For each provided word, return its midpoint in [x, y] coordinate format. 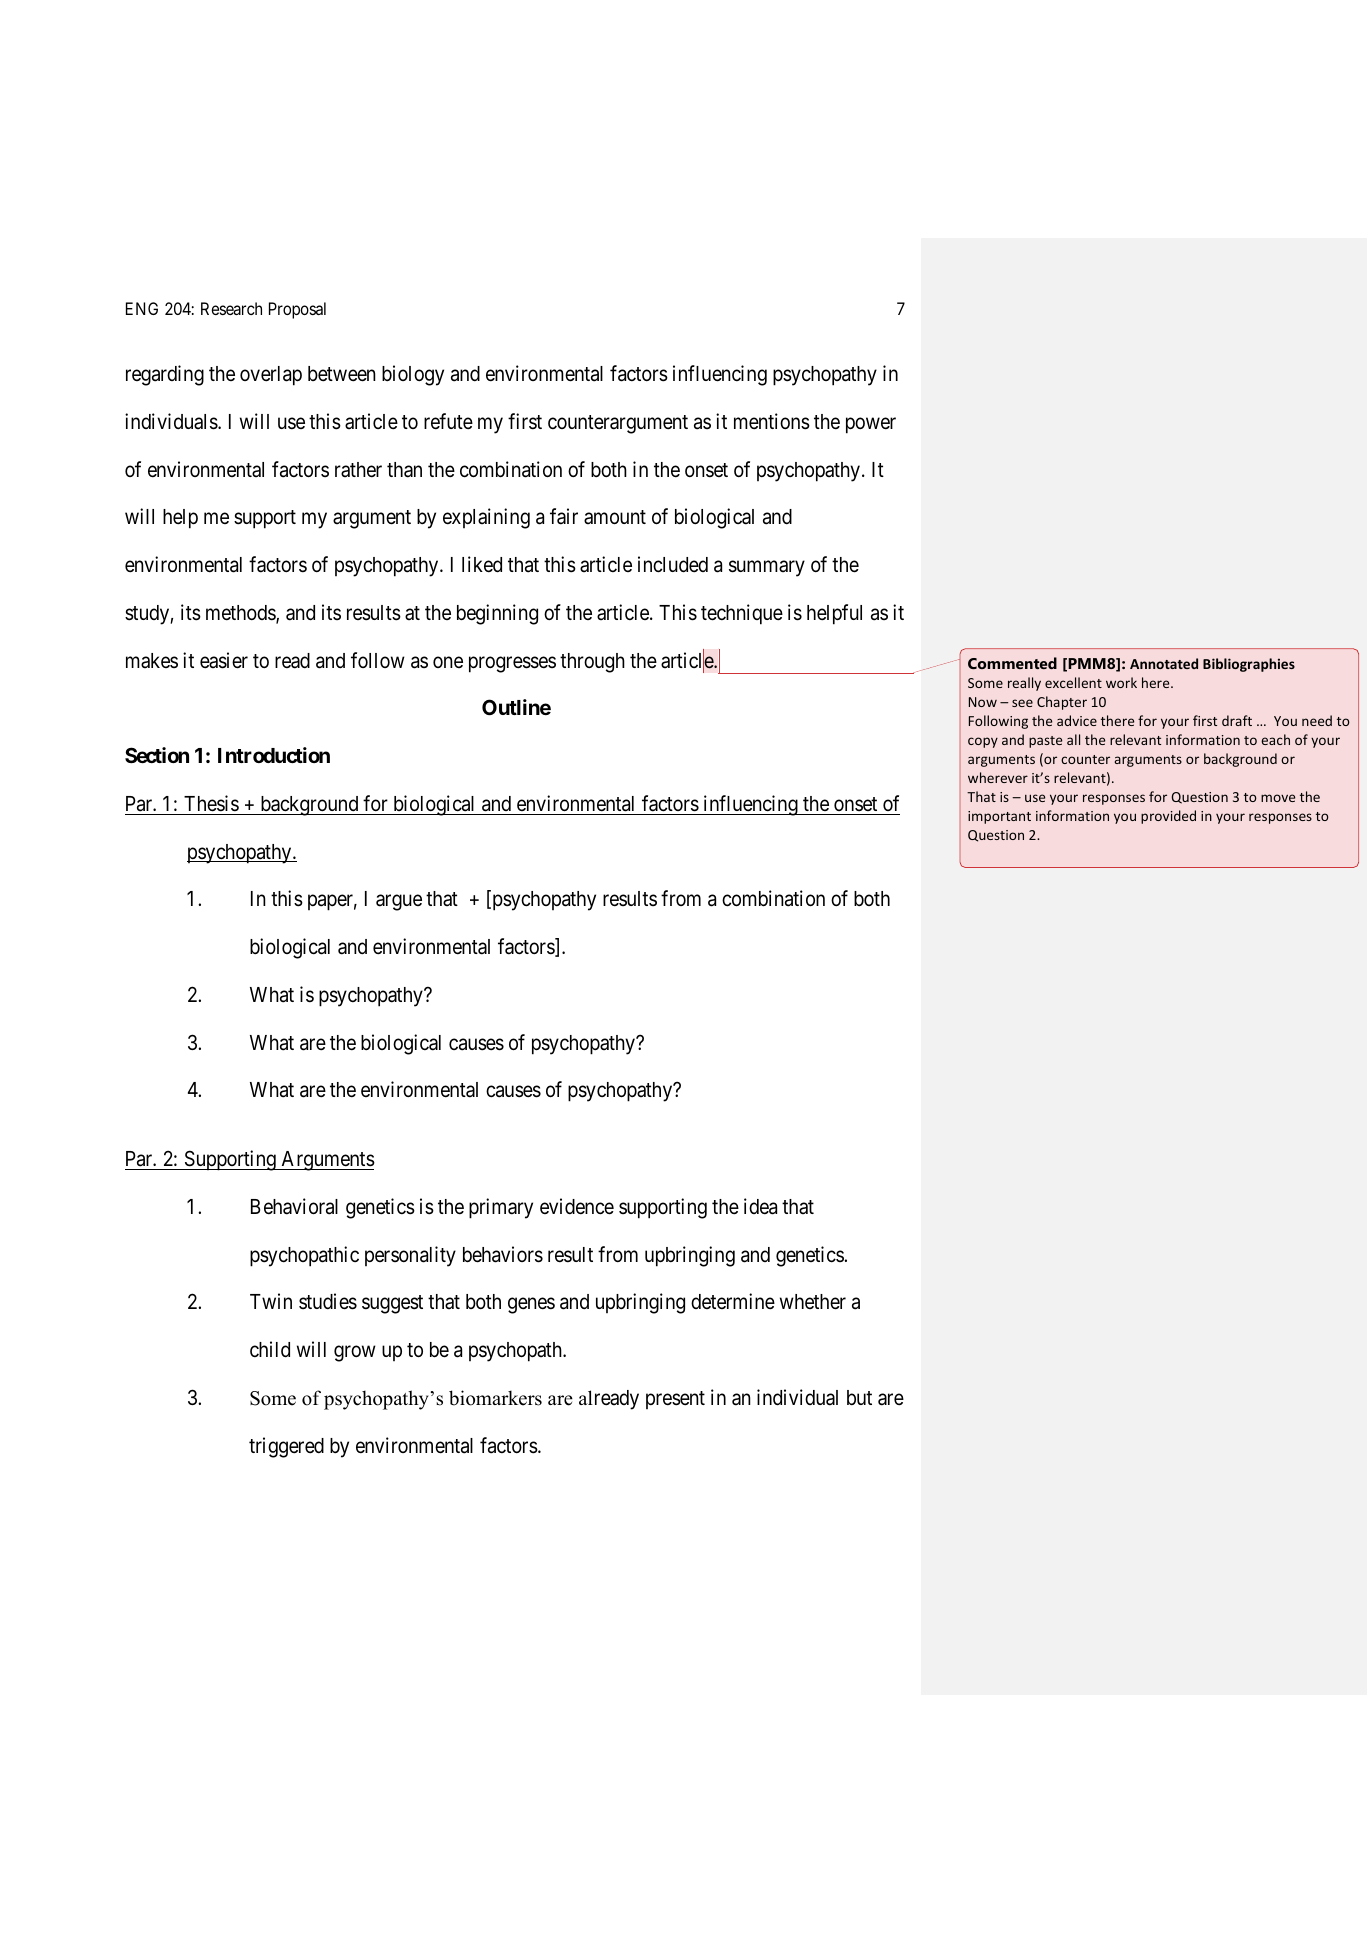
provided [1168, 817]
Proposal [297, 310]
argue [399, 903]
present [675, 1400]
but [859, 1397]
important [999, 817]
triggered [286, 1447]
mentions [772, 421]
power [871, 425]
